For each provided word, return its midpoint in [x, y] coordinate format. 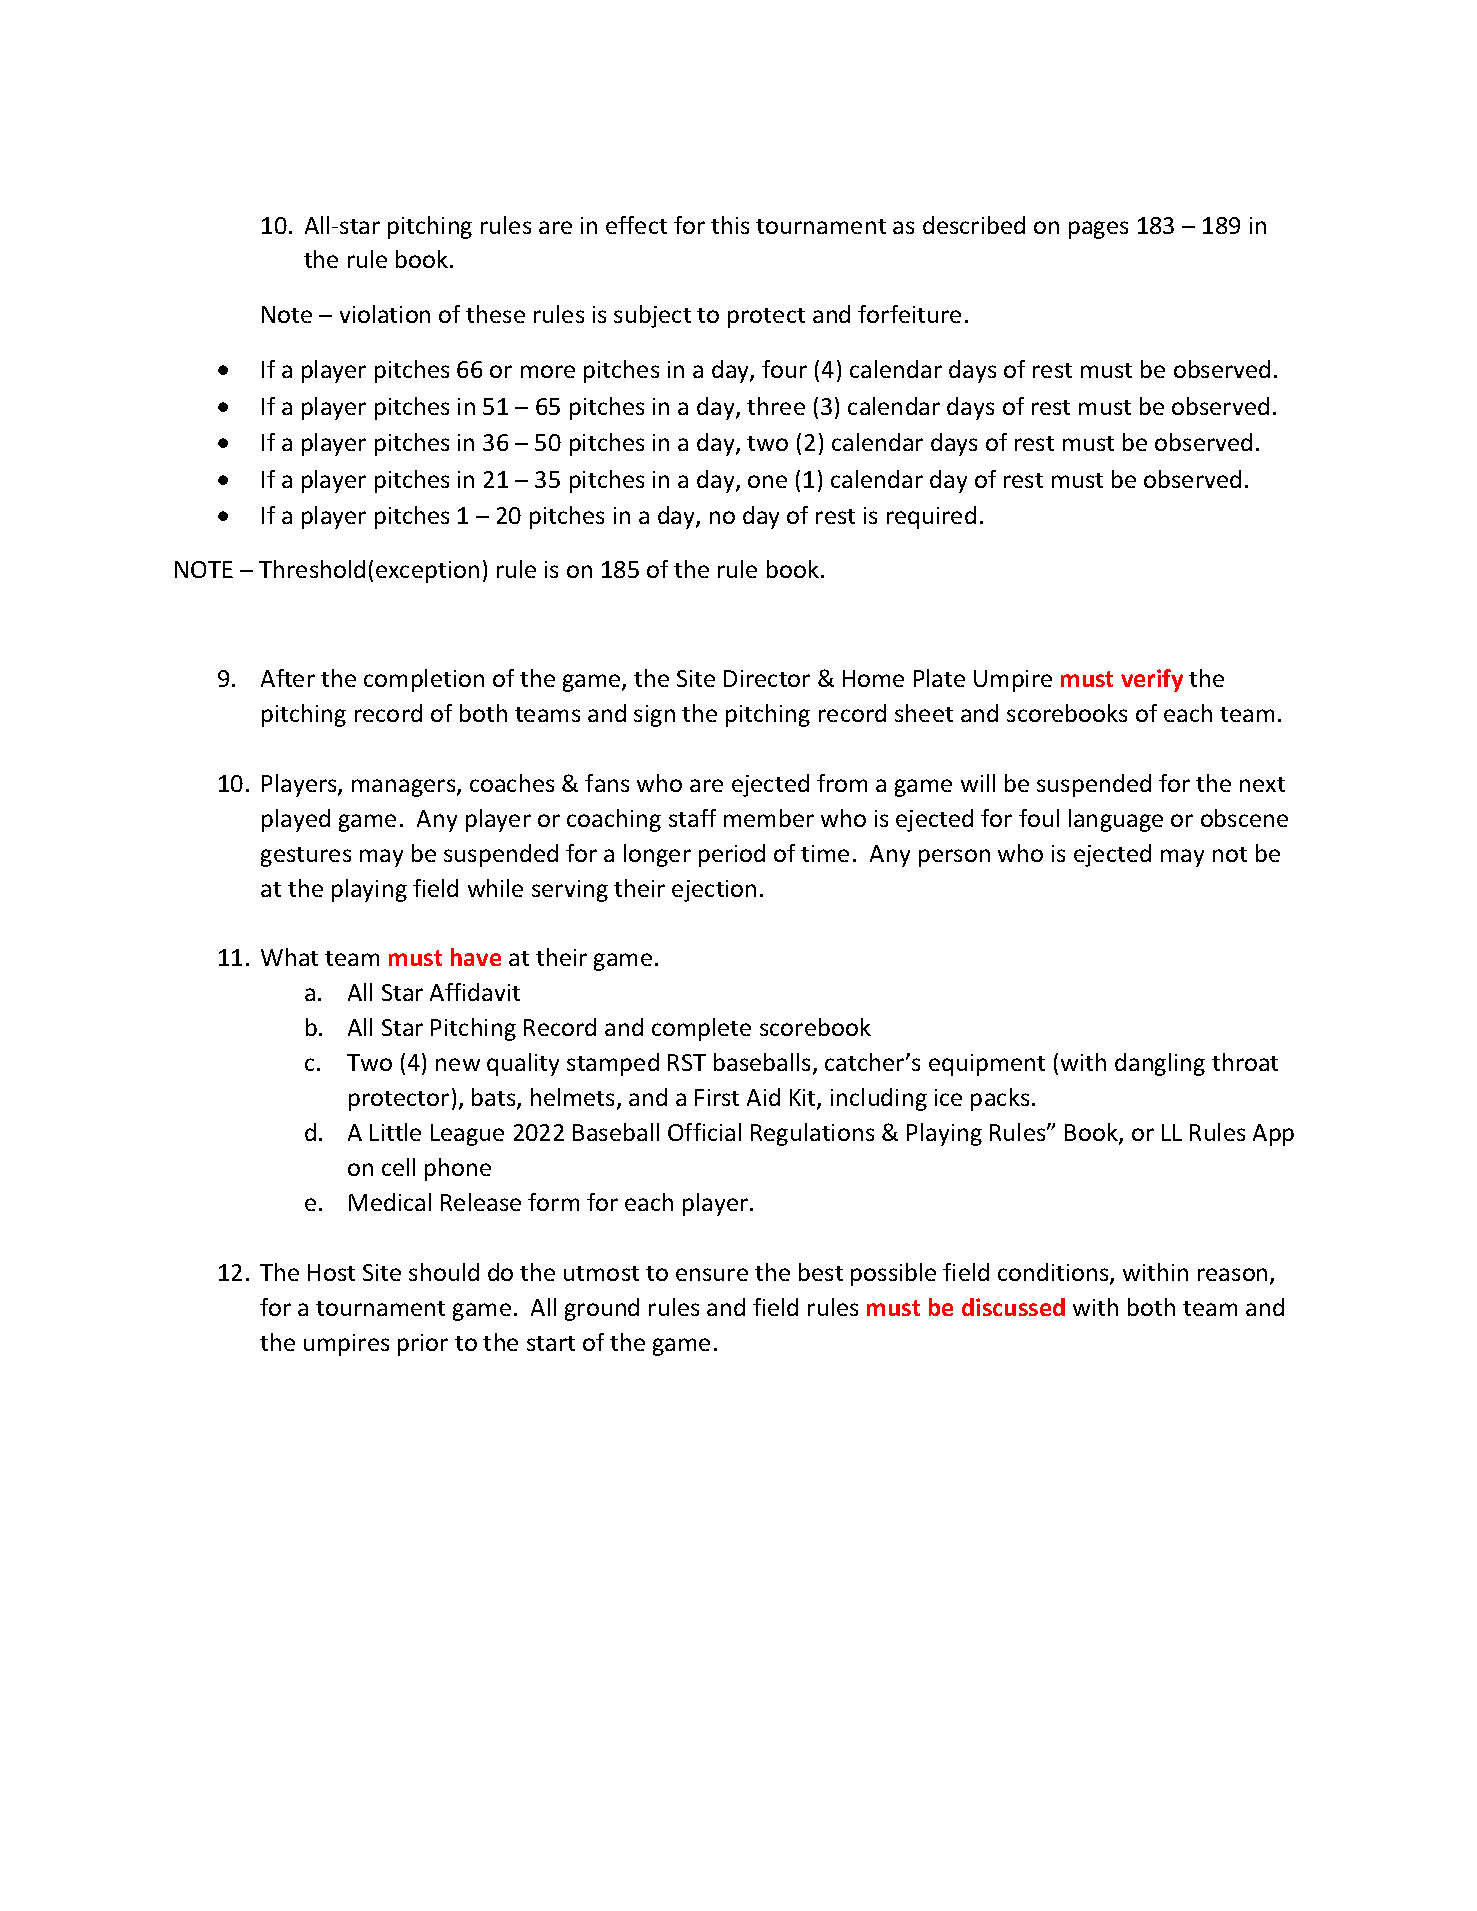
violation [385, 314]
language [1116, 820]
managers [405, 788]
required [931, 517]
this [730, 225]
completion [424, 680]
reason [1232, 1274]
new [458, 1064]
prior [423, 1345]
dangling [1160, 1064]
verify [1152, 680]
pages [1098, 230]
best [821, 1272]
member [769, 818]
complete [701, 1029]
